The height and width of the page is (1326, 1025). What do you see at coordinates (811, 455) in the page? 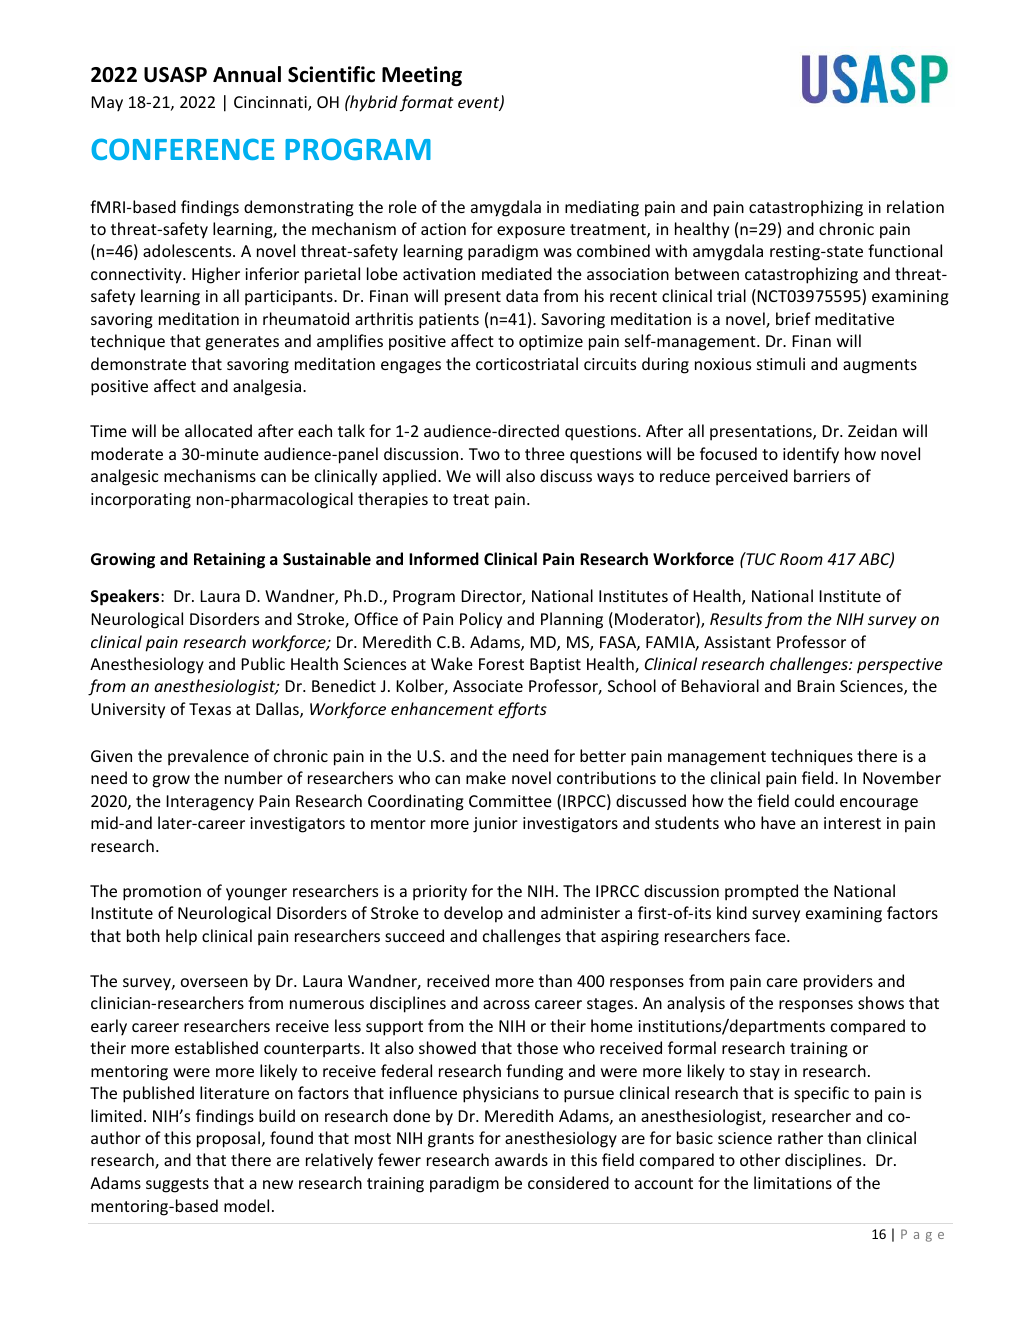
I see `identify` at bounding box center [811, 455].
